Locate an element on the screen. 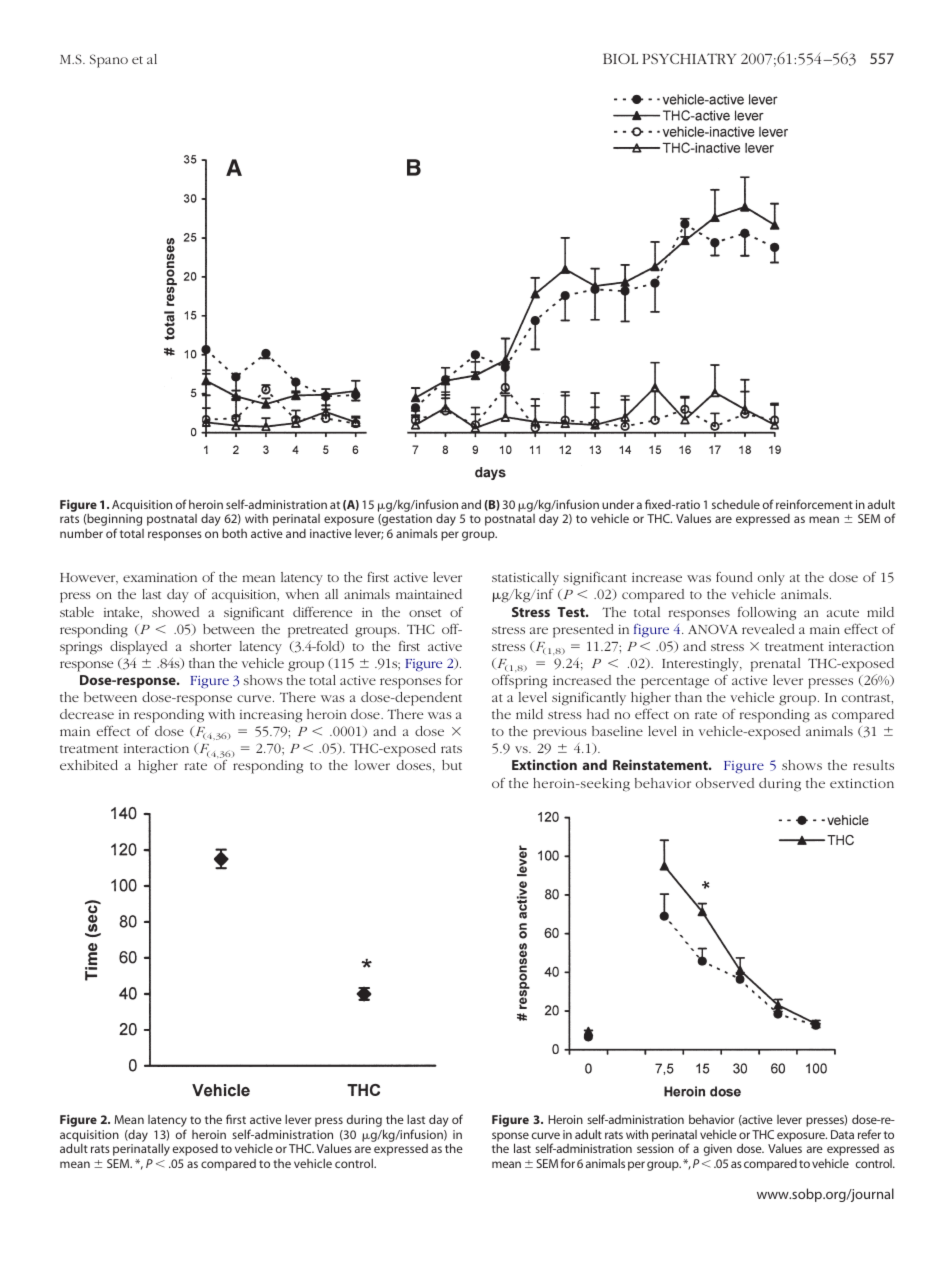 The width and height of the screenshot is (952, 1275). Data is located at coordinates (842, 1134).
